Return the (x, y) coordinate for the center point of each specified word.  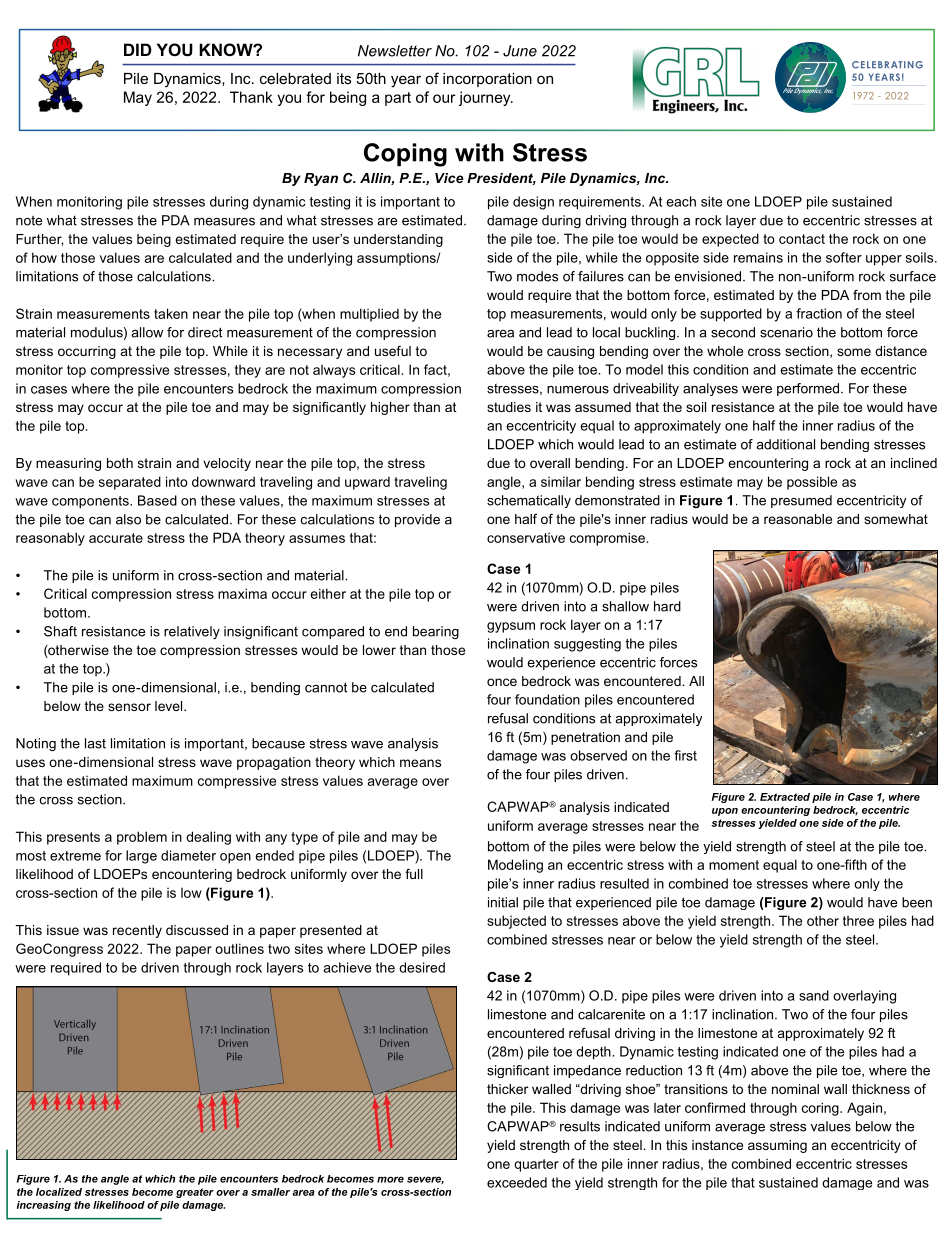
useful (393, 351)
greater (195, 1193)
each (681, 201)
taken (171, 313)
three (858, 921)
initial (503, 902)
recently (137, 931)
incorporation (487, 80)
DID (138, 49)
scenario (786, 332)
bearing (436, 632)
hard (667, 606)
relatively (192, 632)
